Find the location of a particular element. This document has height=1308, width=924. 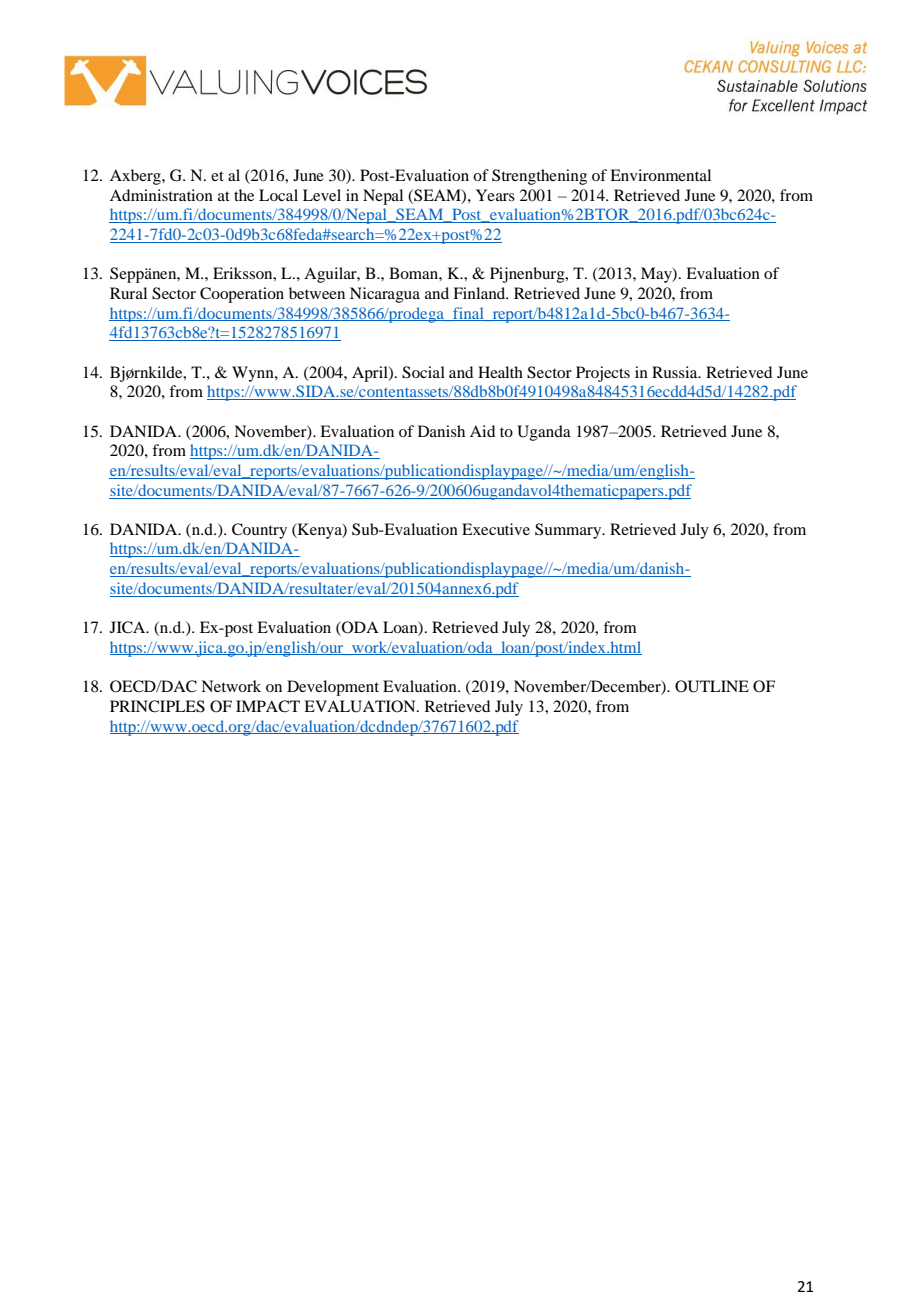

PRINCIPLES is located at coordinates (157, 706).
